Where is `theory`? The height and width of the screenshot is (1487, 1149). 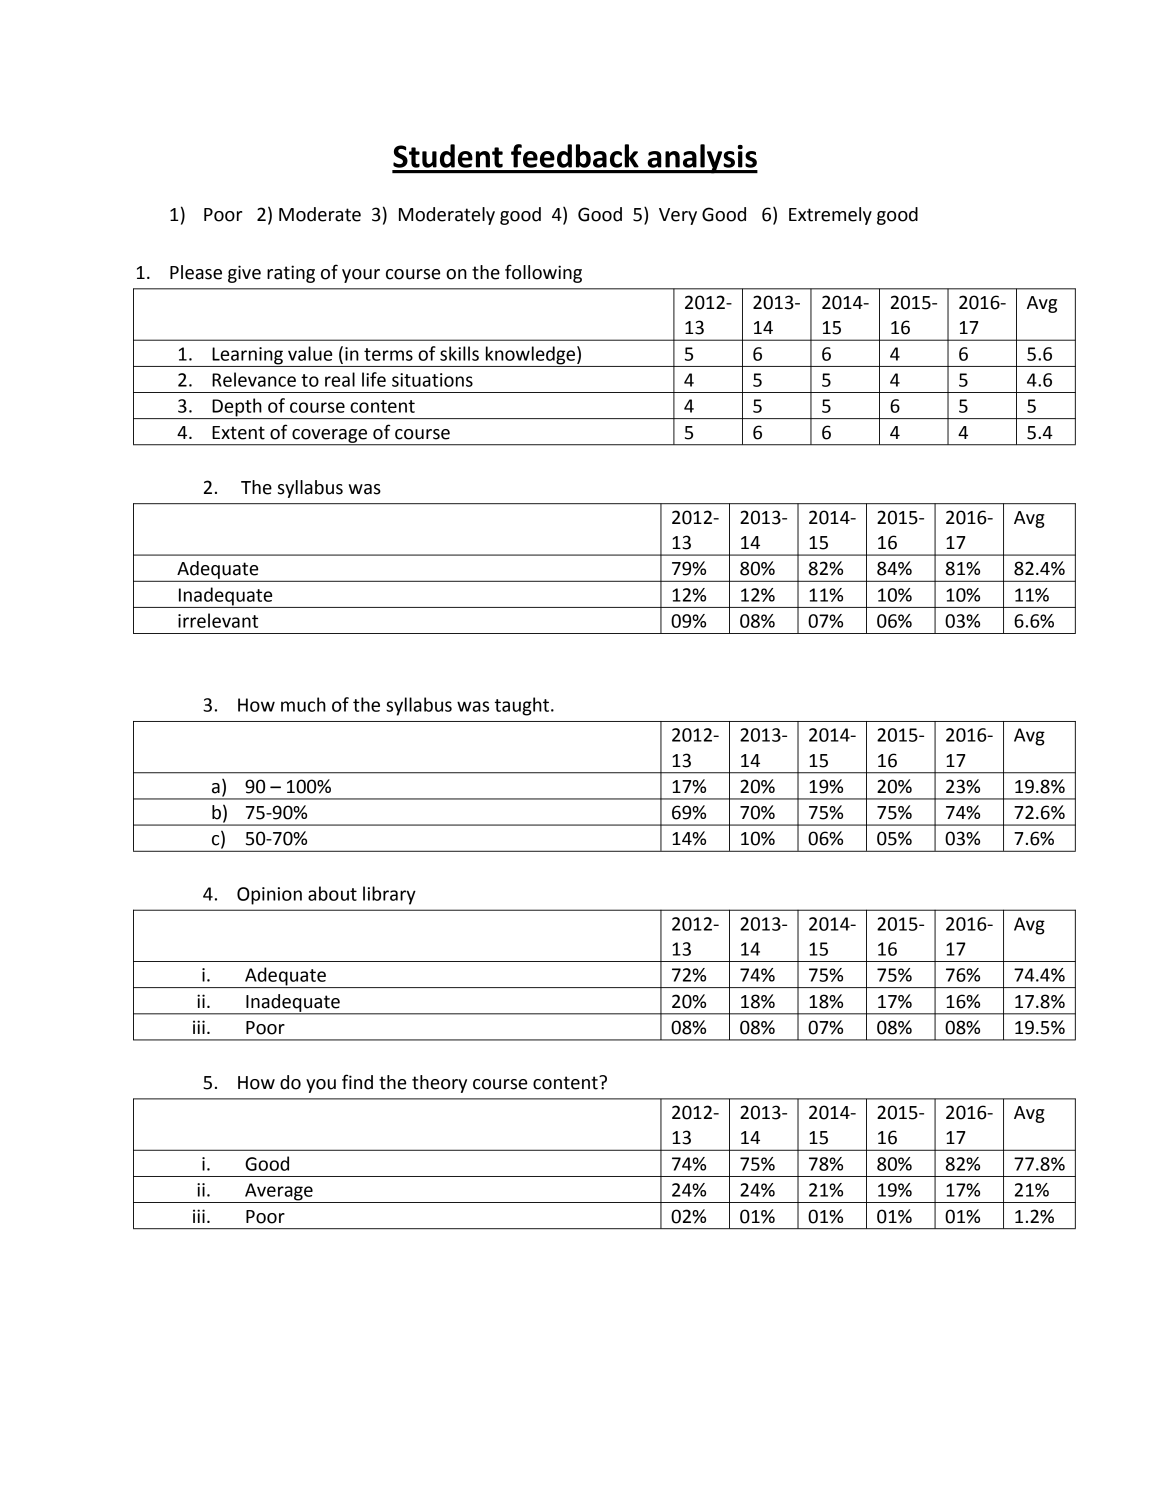 theory is located at coordinates (439, 1084).
